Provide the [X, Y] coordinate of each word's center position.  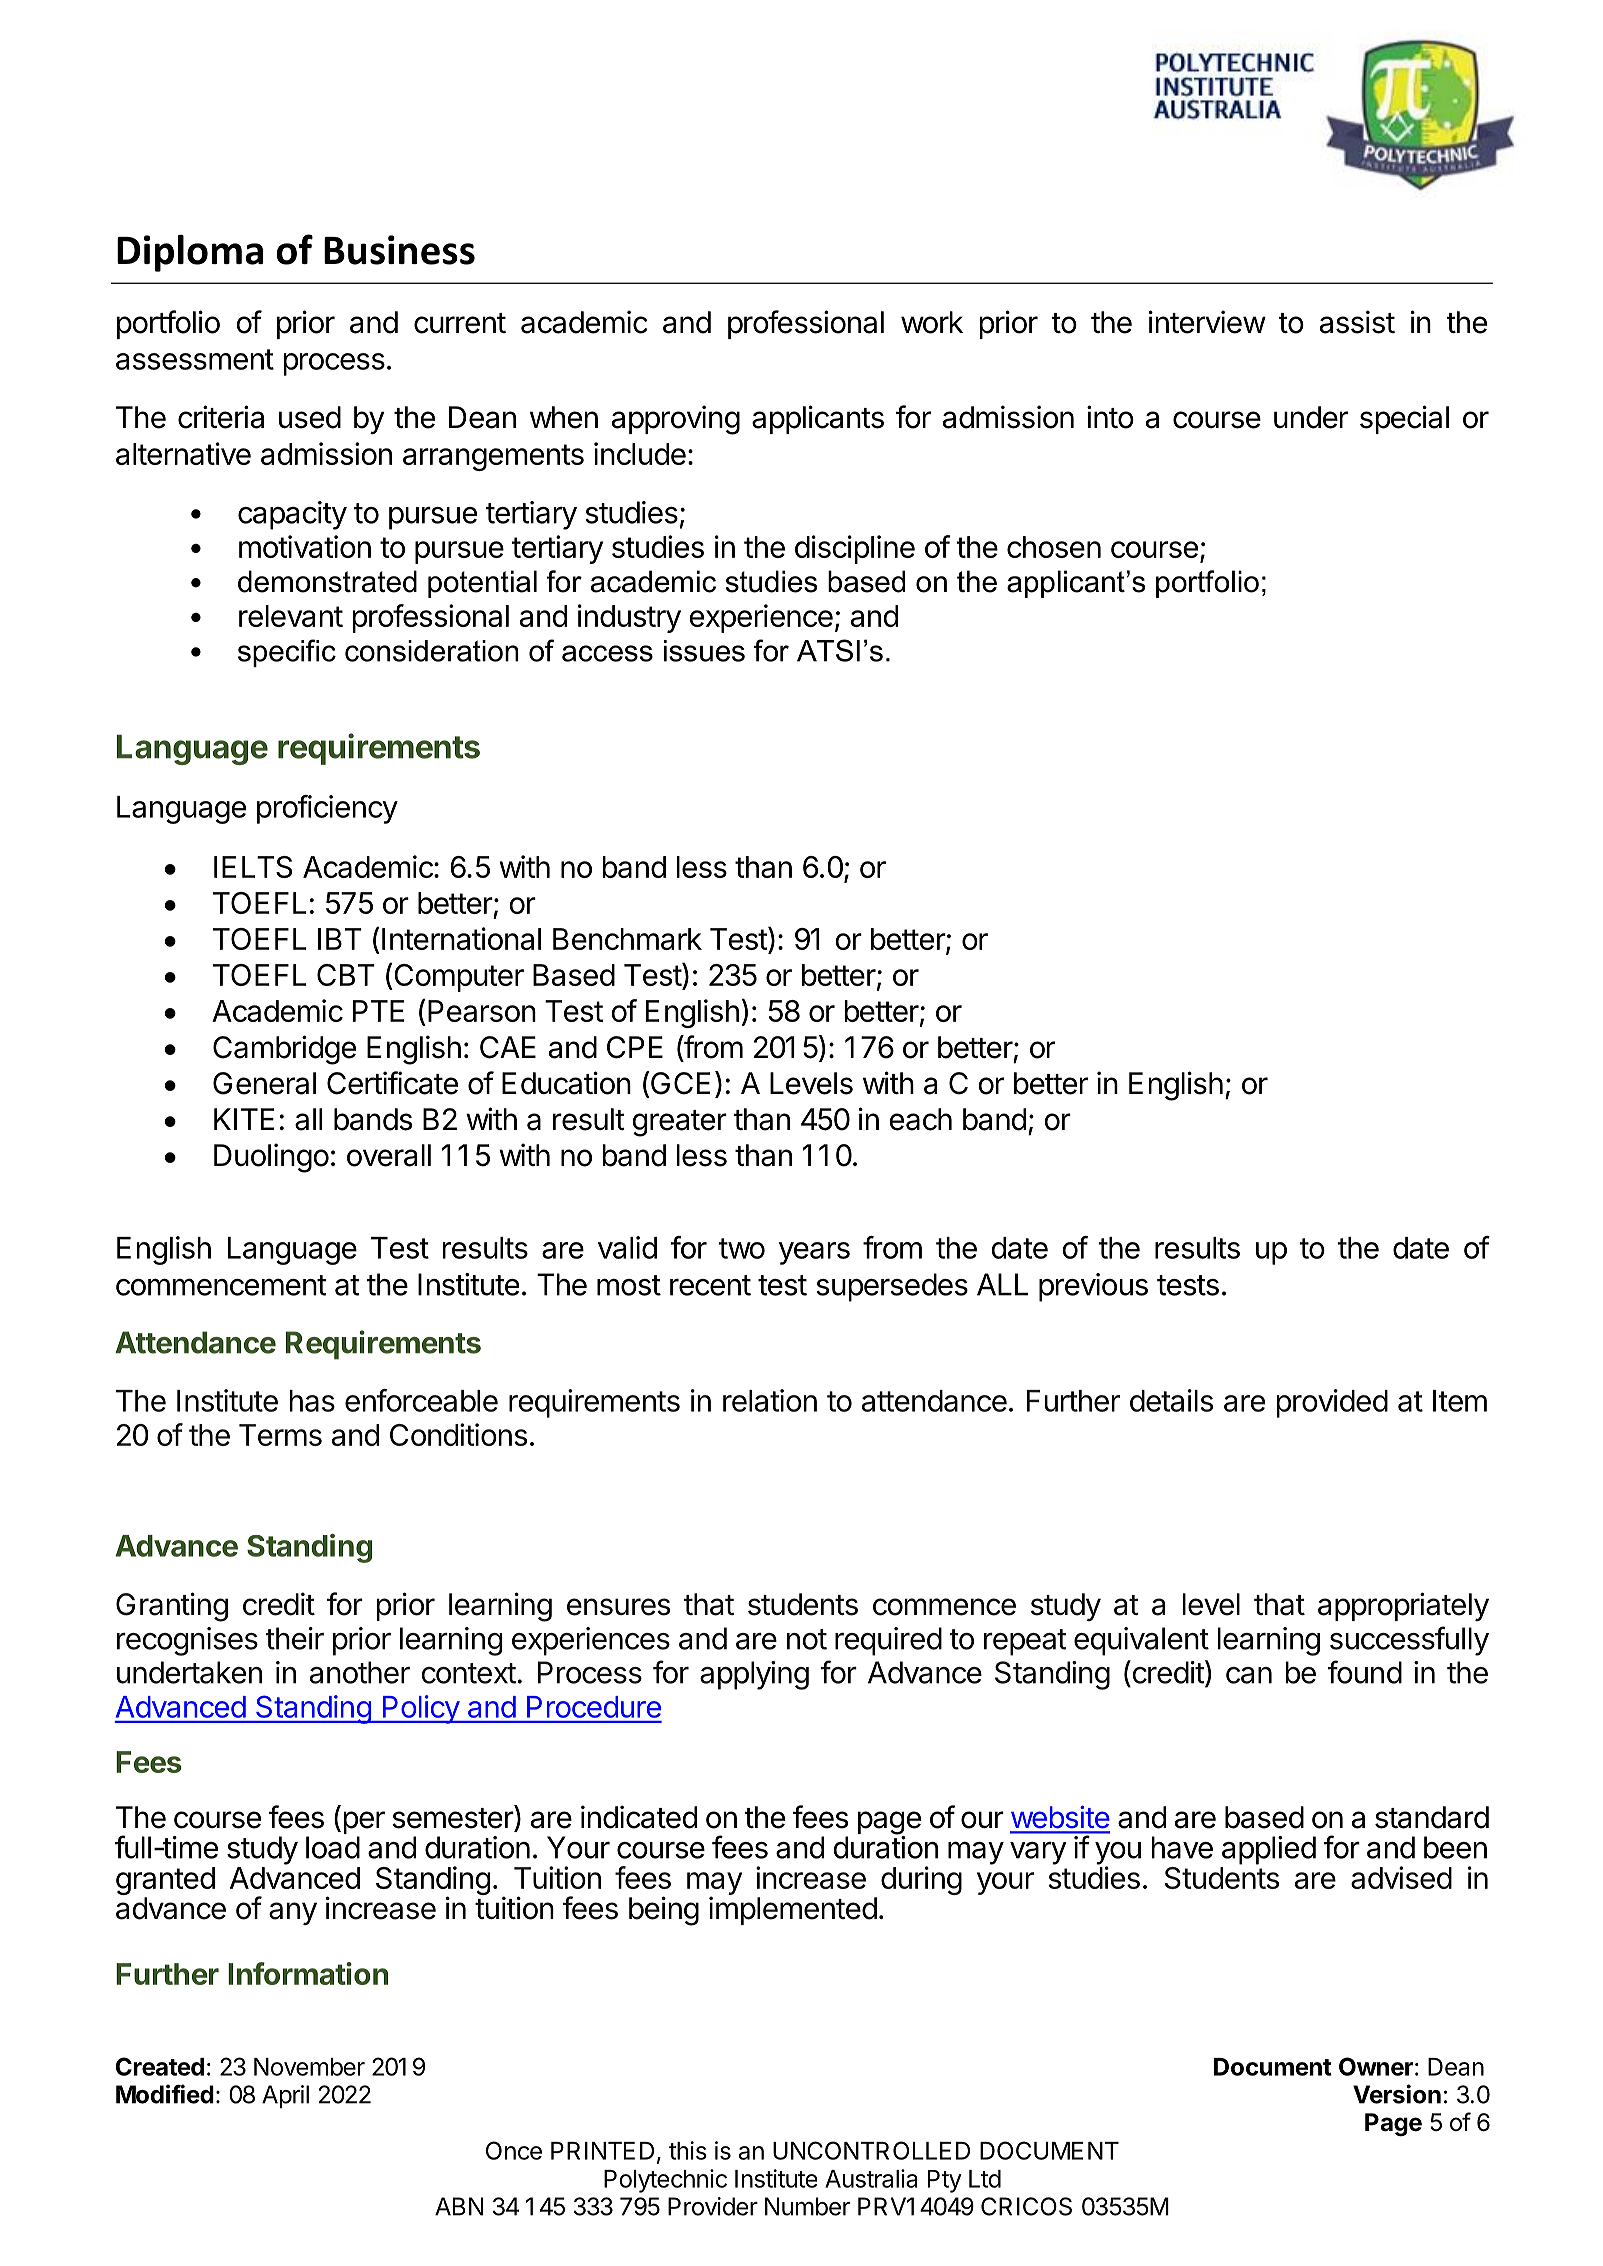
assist [1357, 322]
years [814, 1253]
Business [399, 250]
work [932, 322]
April [285, 2096]
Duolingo [271, 1158]
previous [1093, 1287]
